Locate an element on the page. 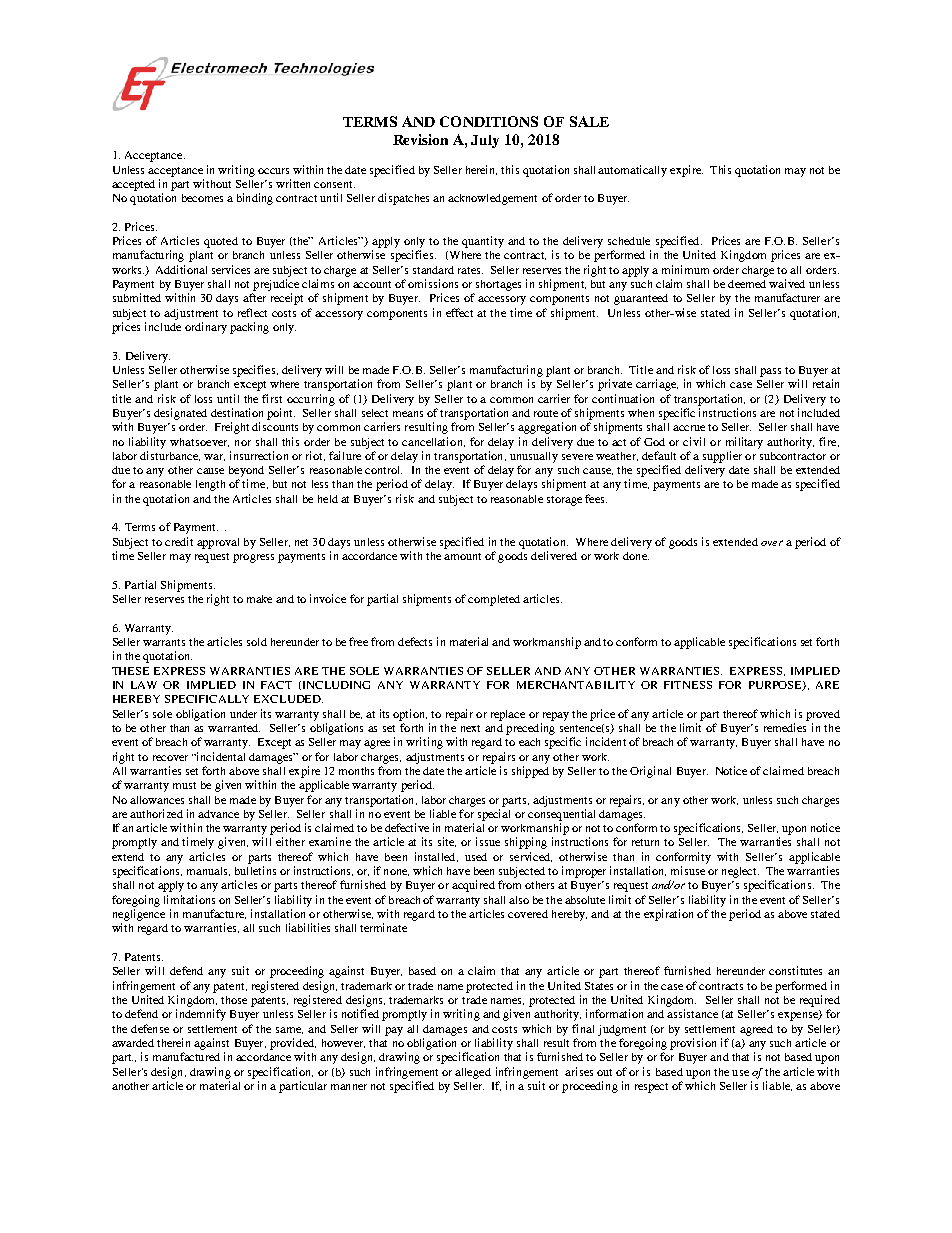 The image size is (952, 1233). pass is located at coordinates (770, 372).
